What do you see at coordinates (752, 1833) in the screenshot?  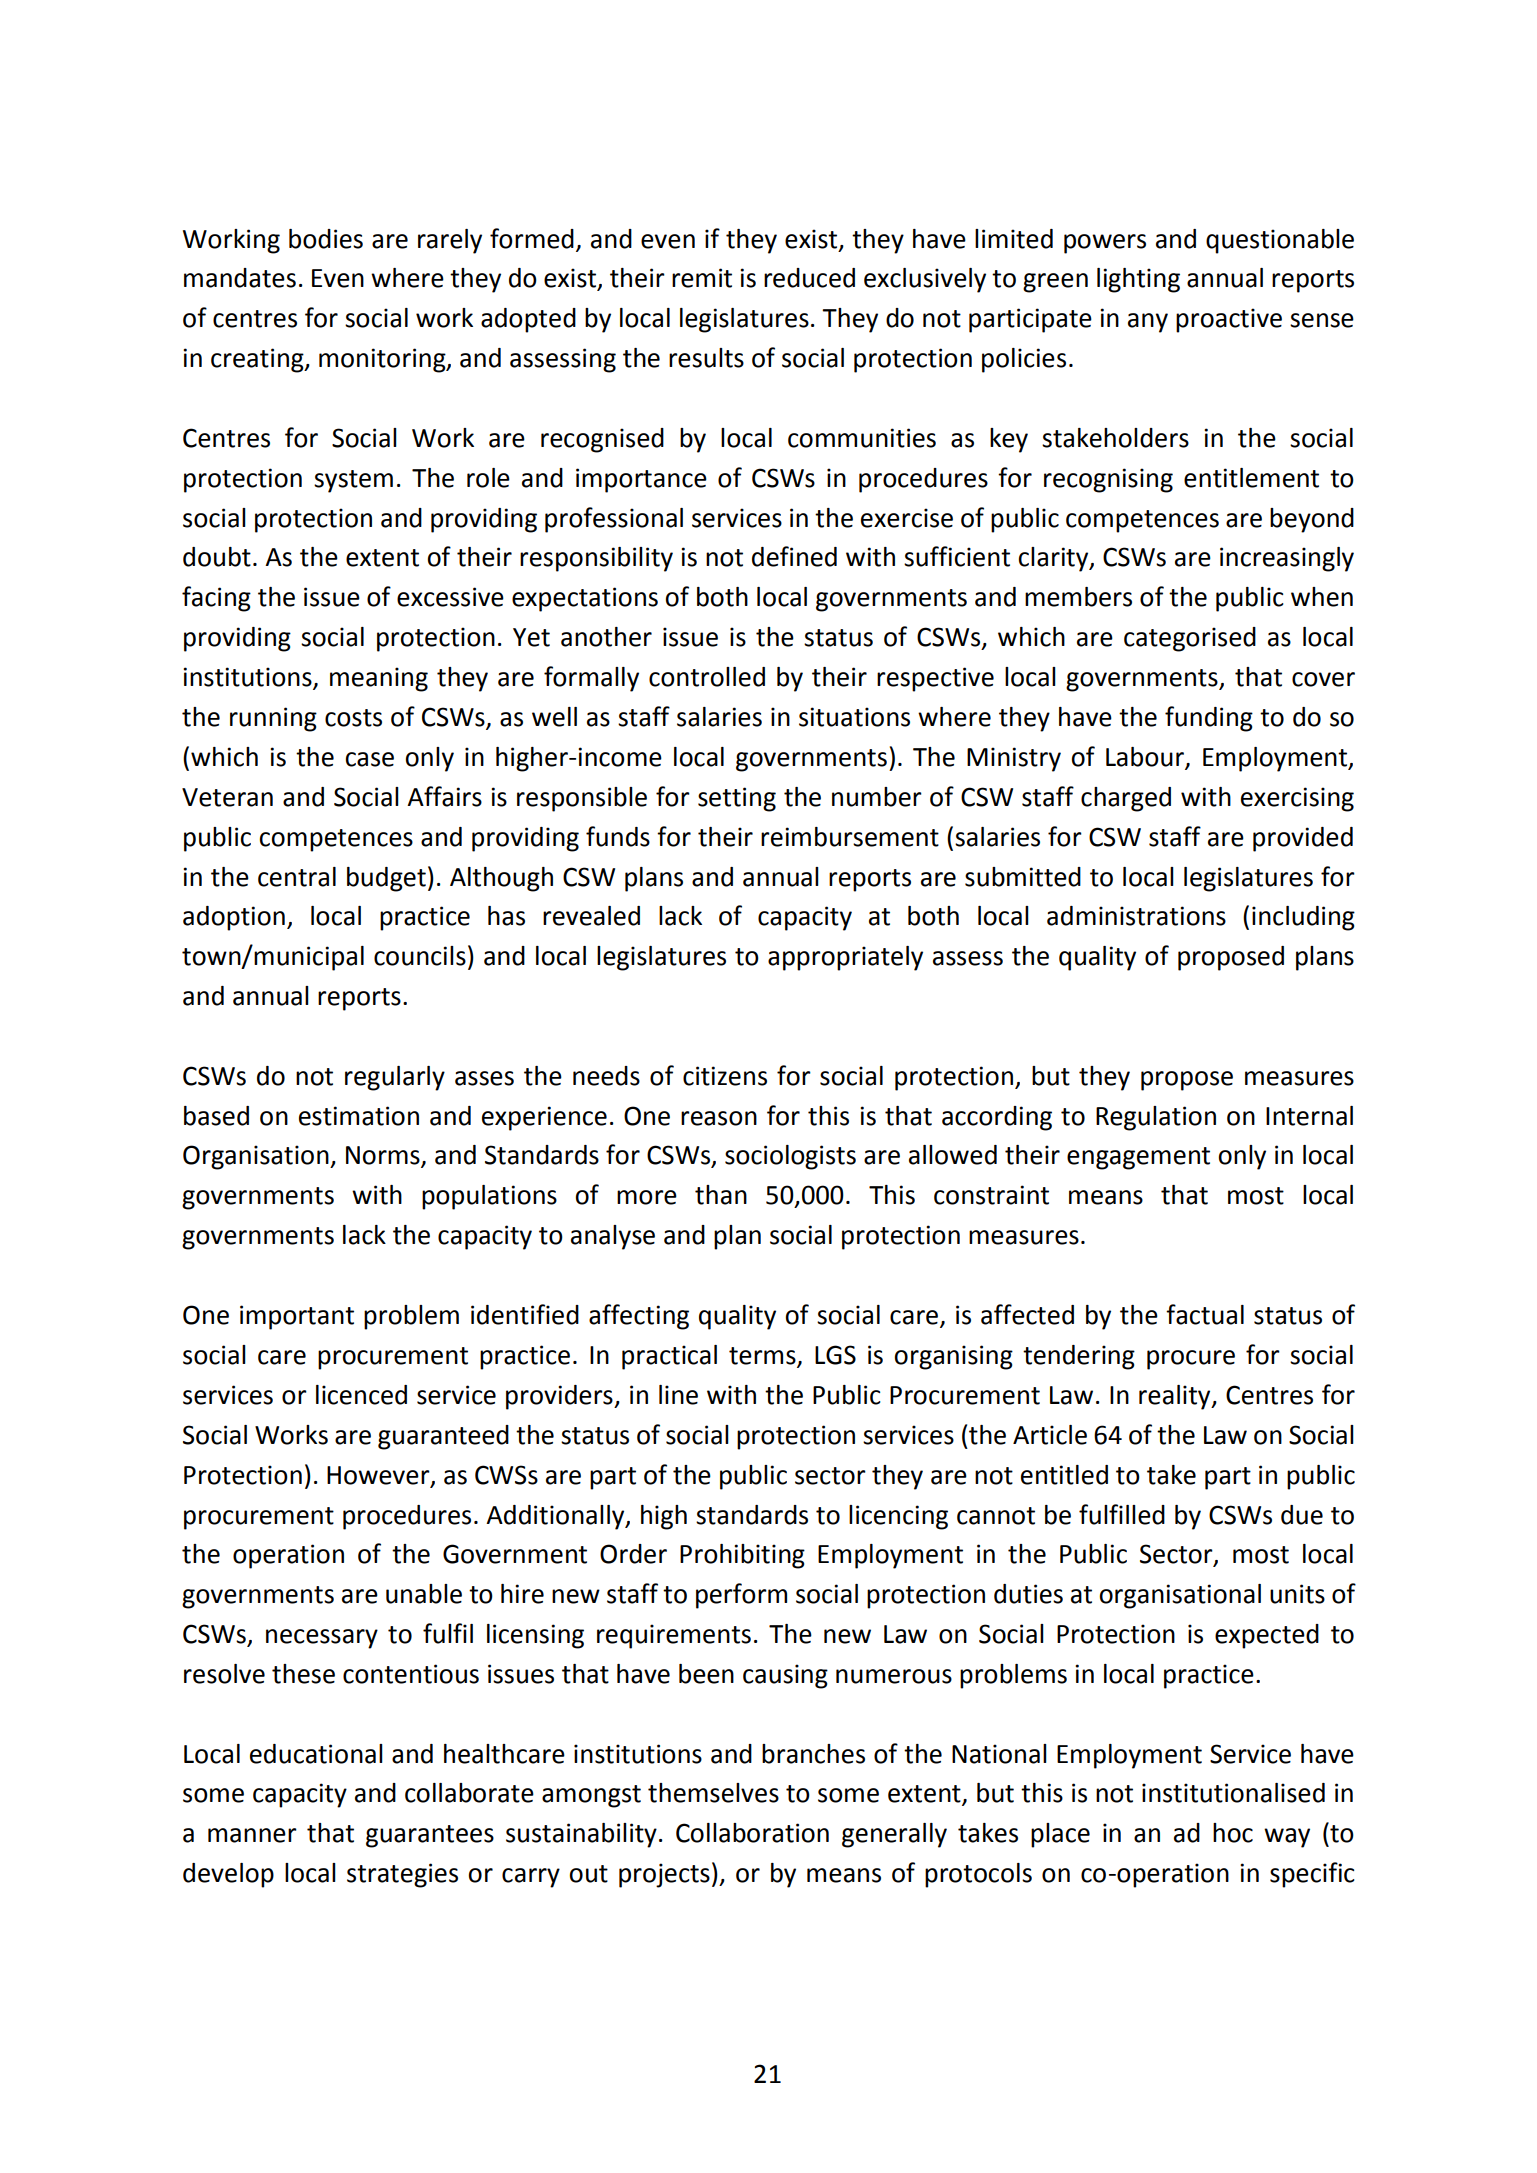 I see `Collaboration` at bounding box center [752, 1833].
